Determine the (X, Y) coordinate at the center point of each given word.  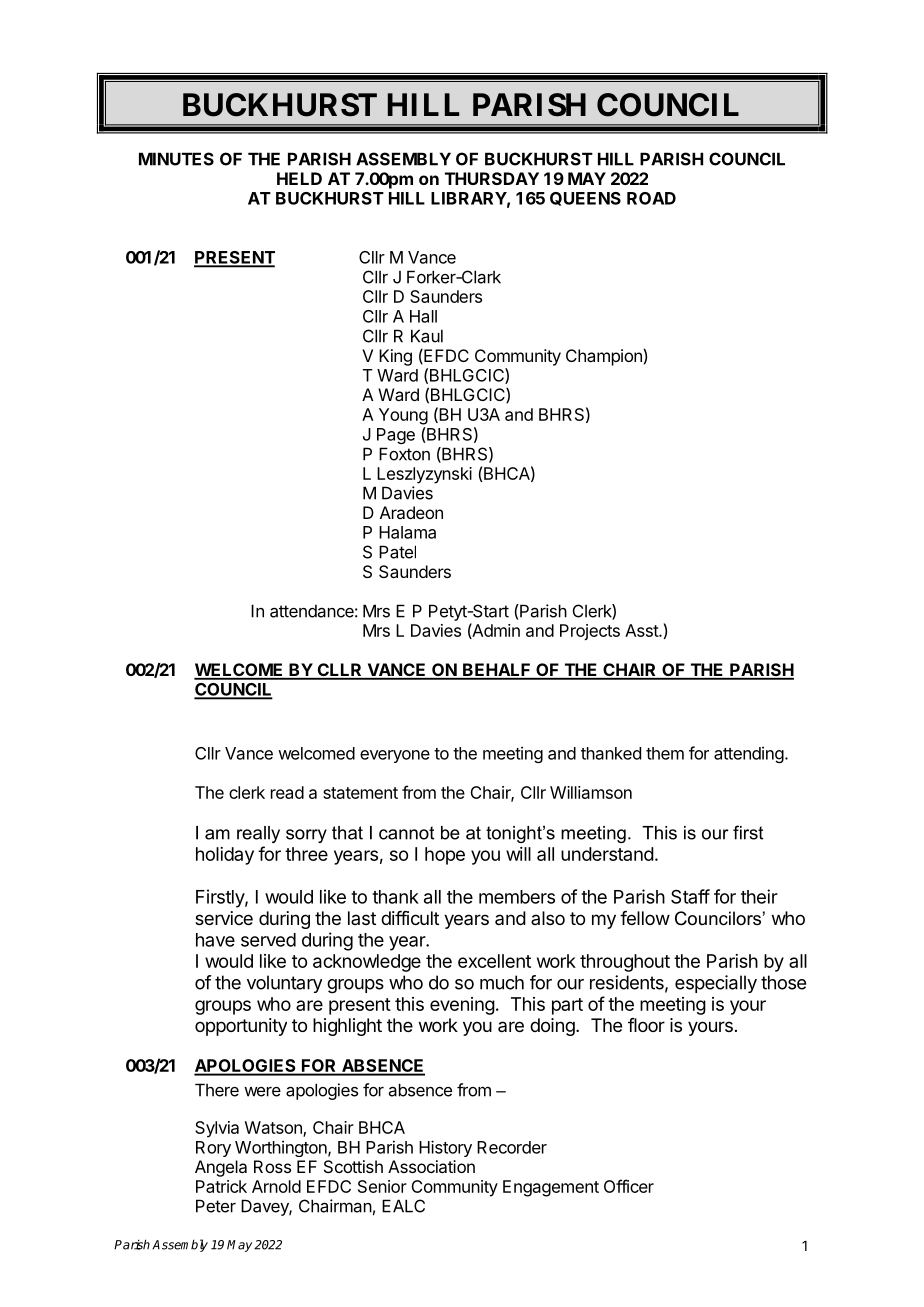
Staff (690, 896)
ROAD (651, 198)
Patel (397, 552)
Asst (642, 630)
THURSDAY (492, 178)
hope (445, 856)
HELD (299, 178)
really (258, 834)
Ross (272, 1166)
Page (396, 436)
